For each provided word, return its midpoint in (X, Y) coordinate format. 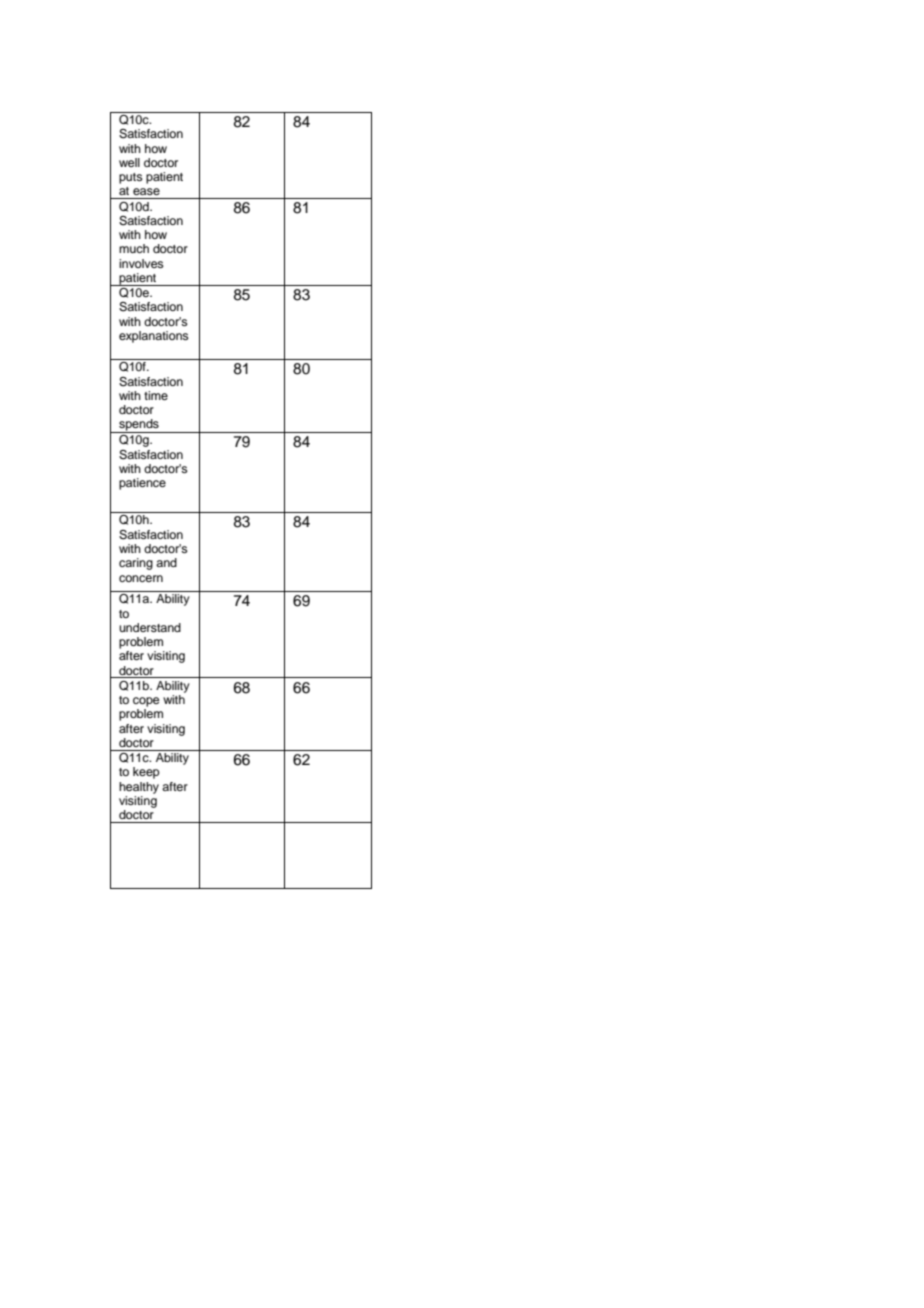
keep (146, 773)
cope (146, 702)
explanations (154, 337)
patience (142, 484)
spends (139, 426)
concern (141, 578)
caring (136, 564)
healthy (139, 788)
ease (146, 191)
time (156, 395)
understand (150, 627)
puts (131, 178)
